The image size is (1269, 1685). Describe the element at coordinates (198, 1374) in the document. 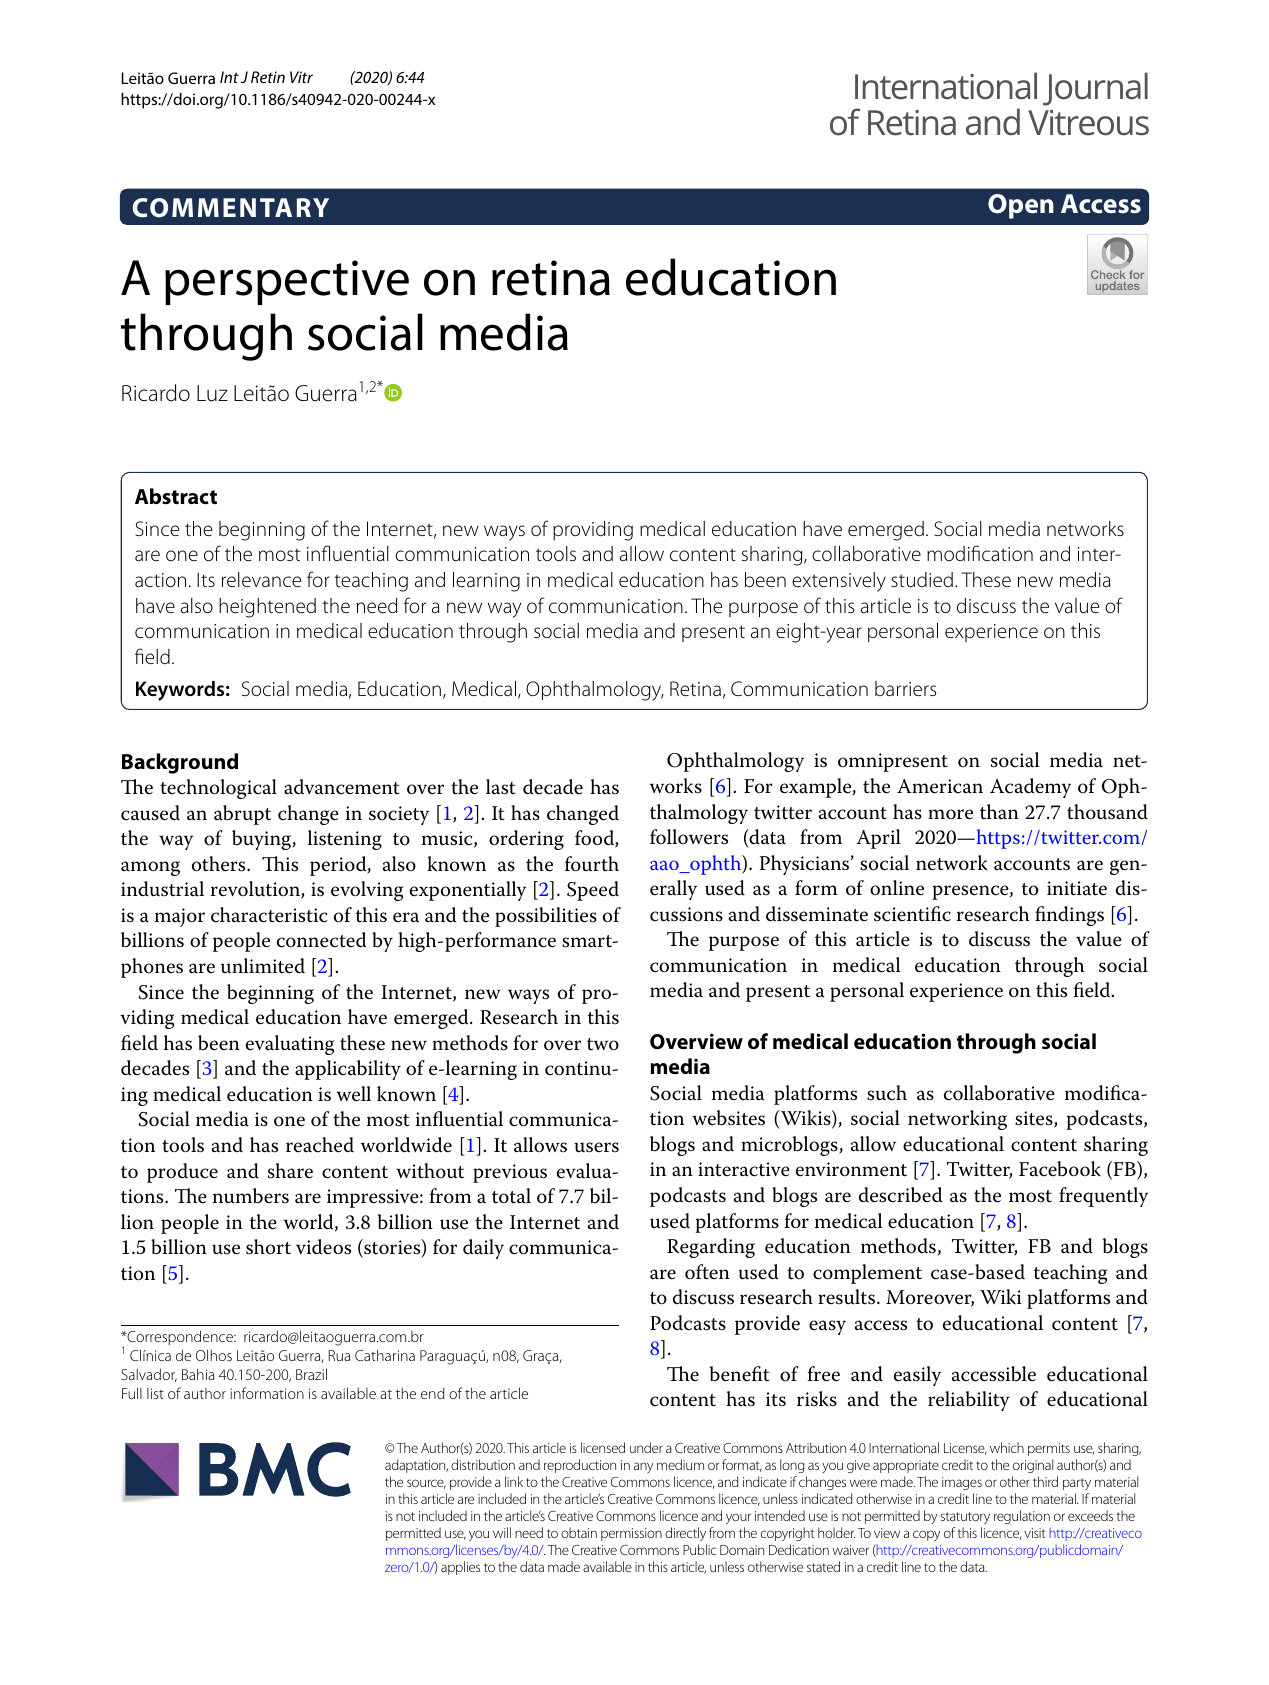

I see `Bahia` at that location.
